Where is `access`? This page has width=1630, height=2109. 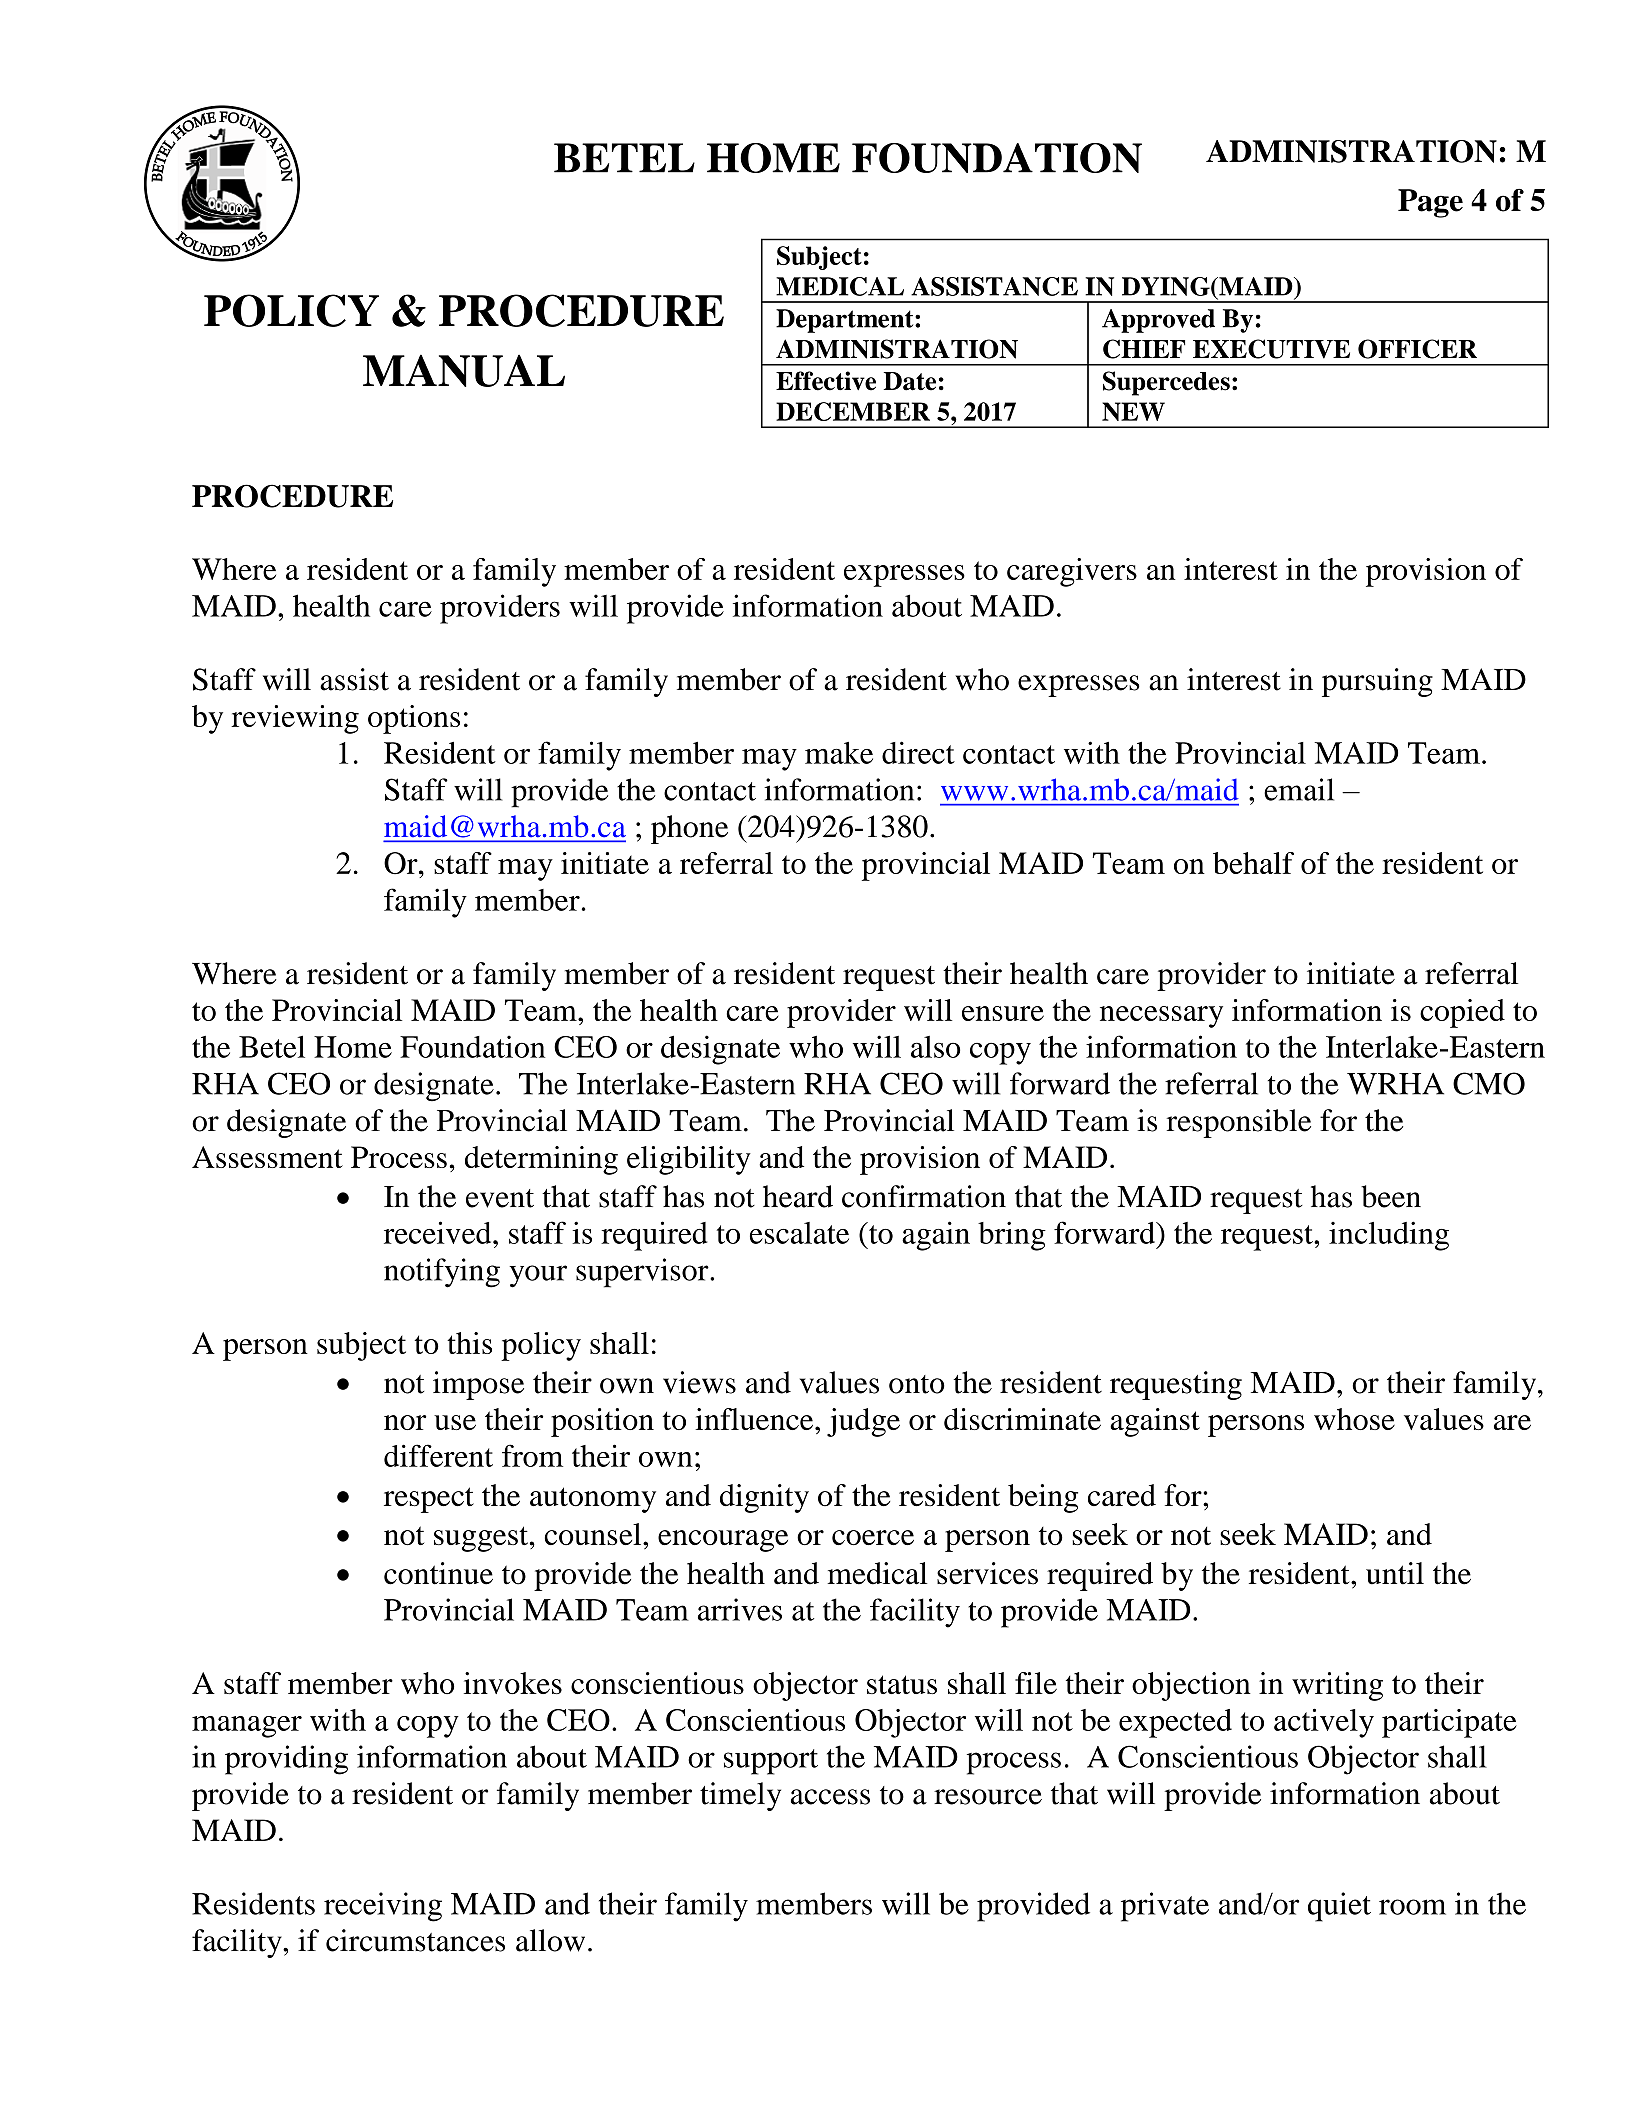 access is located at coordinates (830, 1797).
